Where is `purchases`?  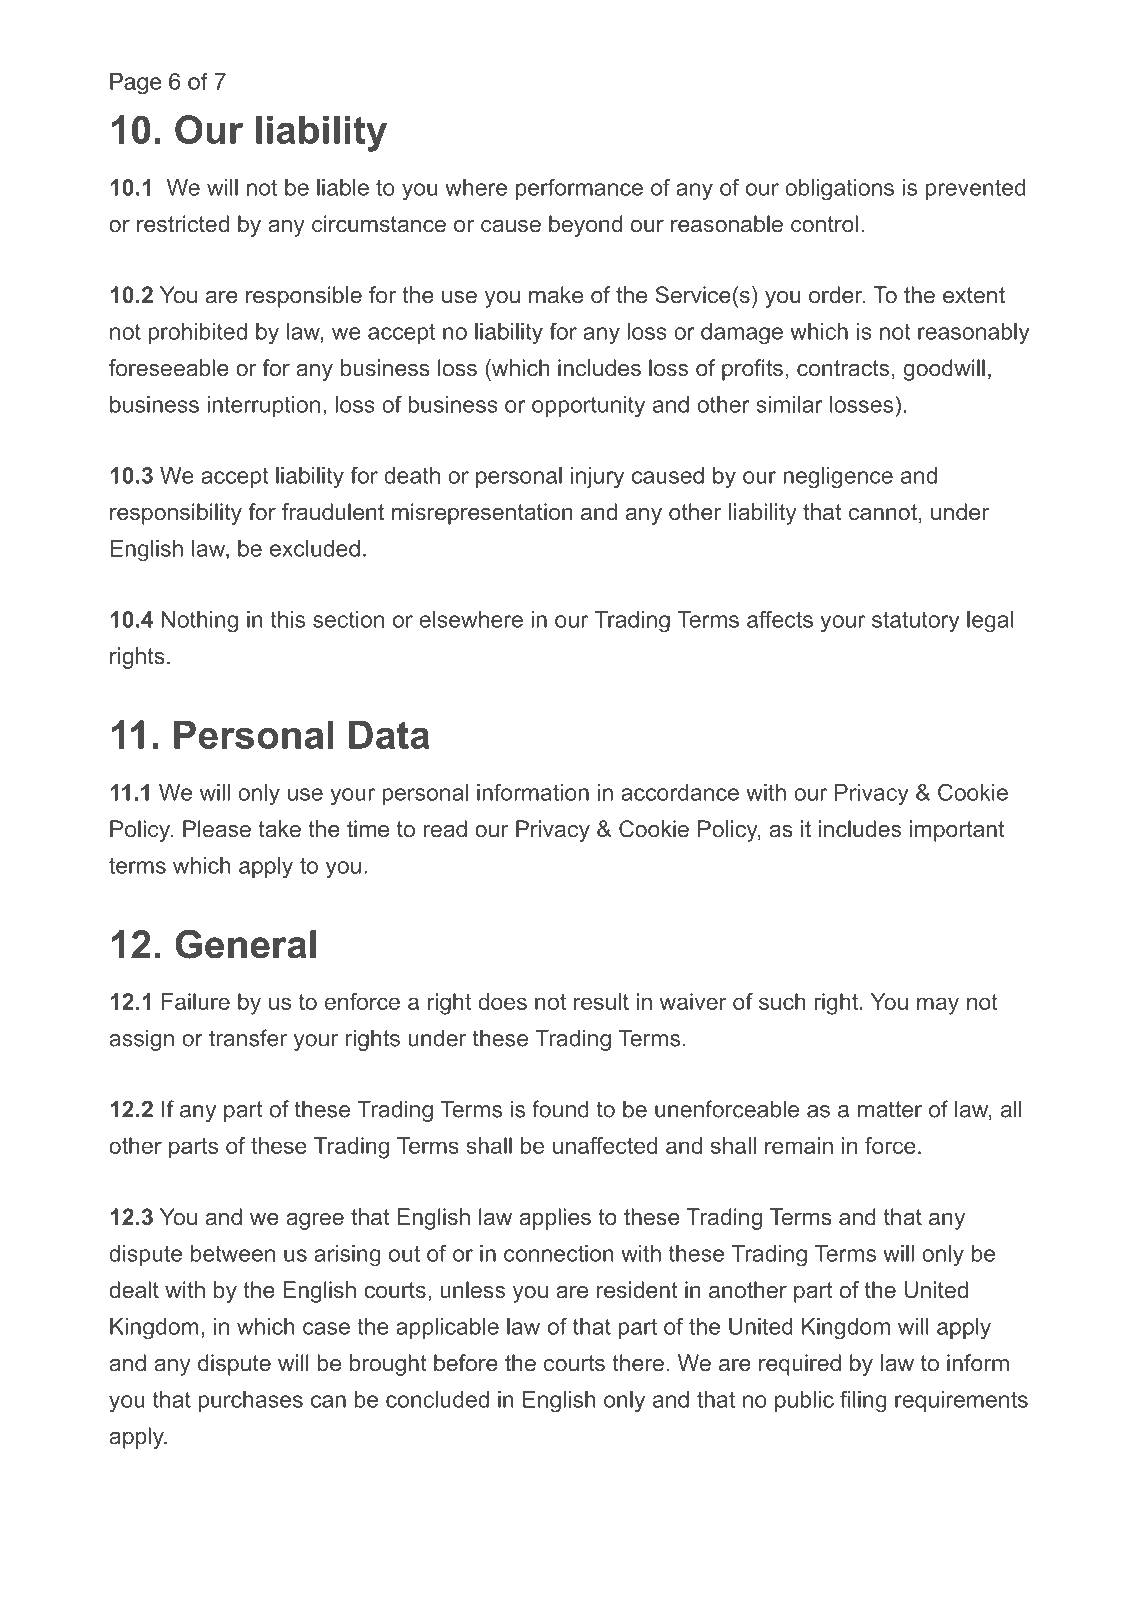 purchases is located at coordinates (251, 1401).
